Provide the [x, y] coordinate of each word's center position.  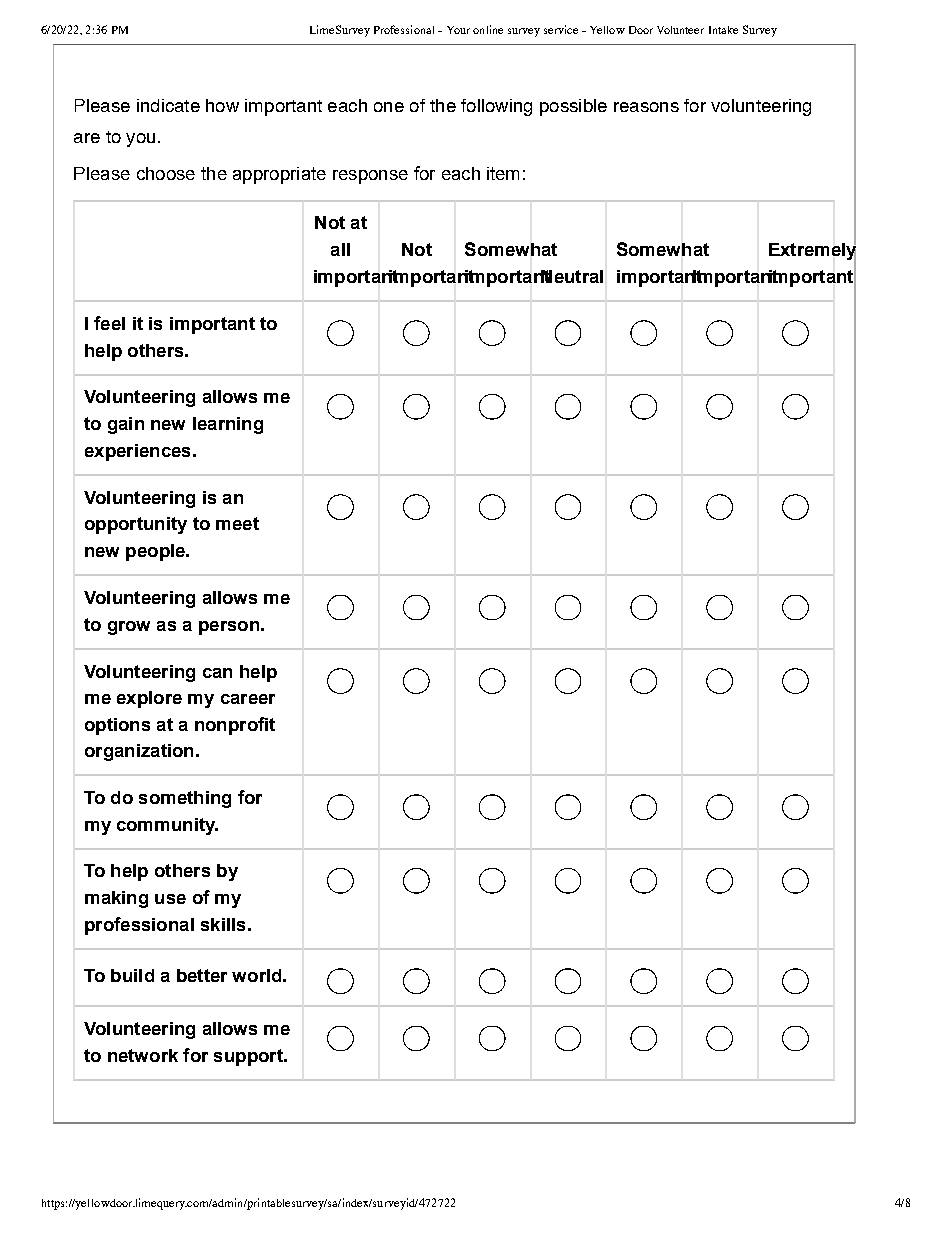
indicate [168, 105]
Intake [723, 30]
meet [237, 523]
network [143, 1055]
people [156, 552]
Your [458, 30]
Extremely [812, 251]
